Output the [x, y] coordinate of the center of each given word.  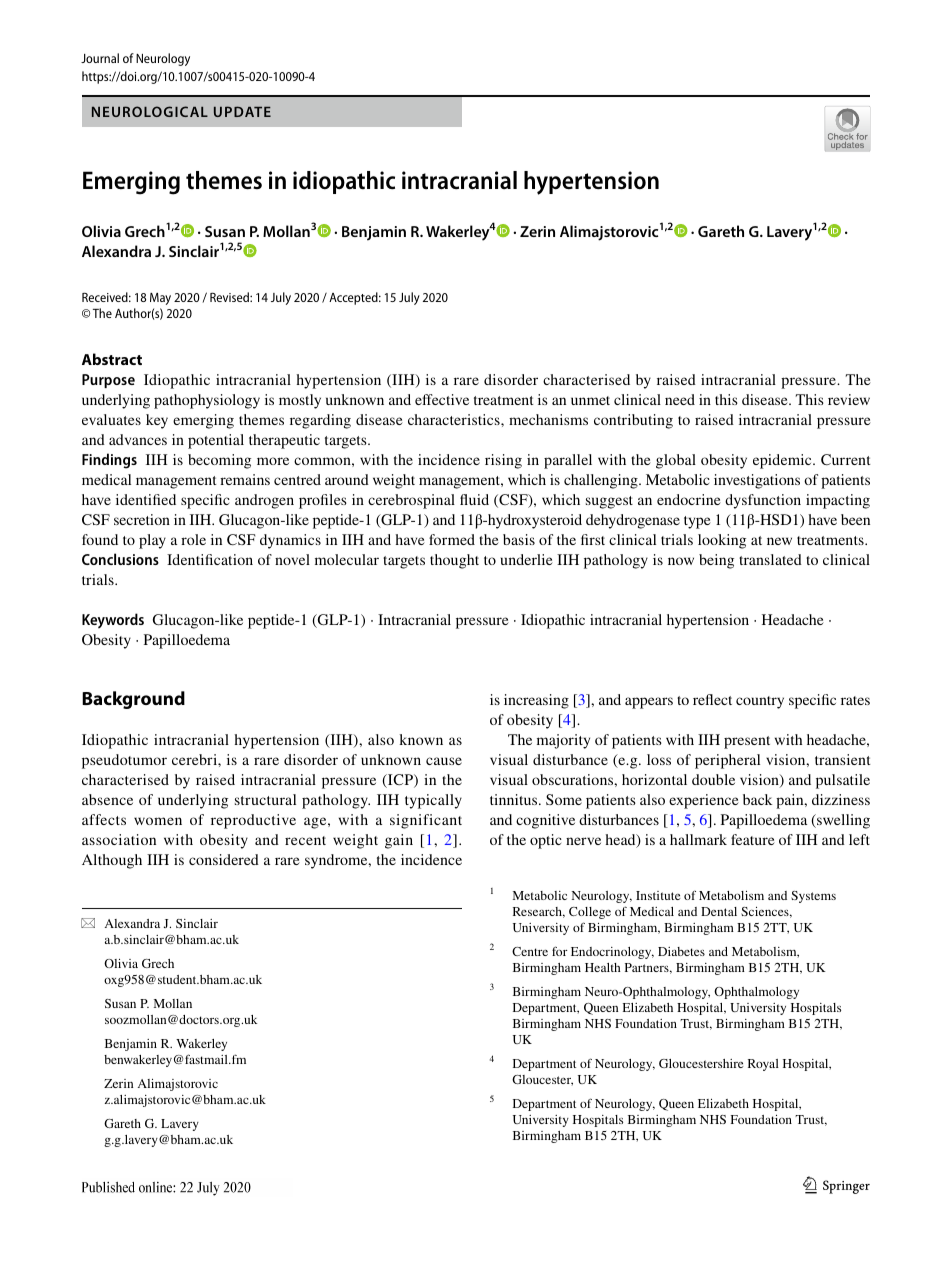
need [680, 399]
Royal [763, 1065]
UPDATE [242, 111]
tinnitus [515, 799]
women [158, 821]
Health [603, 967]
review [849, 399]
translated [770, 559]
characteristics [455, 419]
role [193, 539]
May [160, 299]
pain [791, 801]
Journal [100, 58]
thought [454, 561]
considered [224, 859]
